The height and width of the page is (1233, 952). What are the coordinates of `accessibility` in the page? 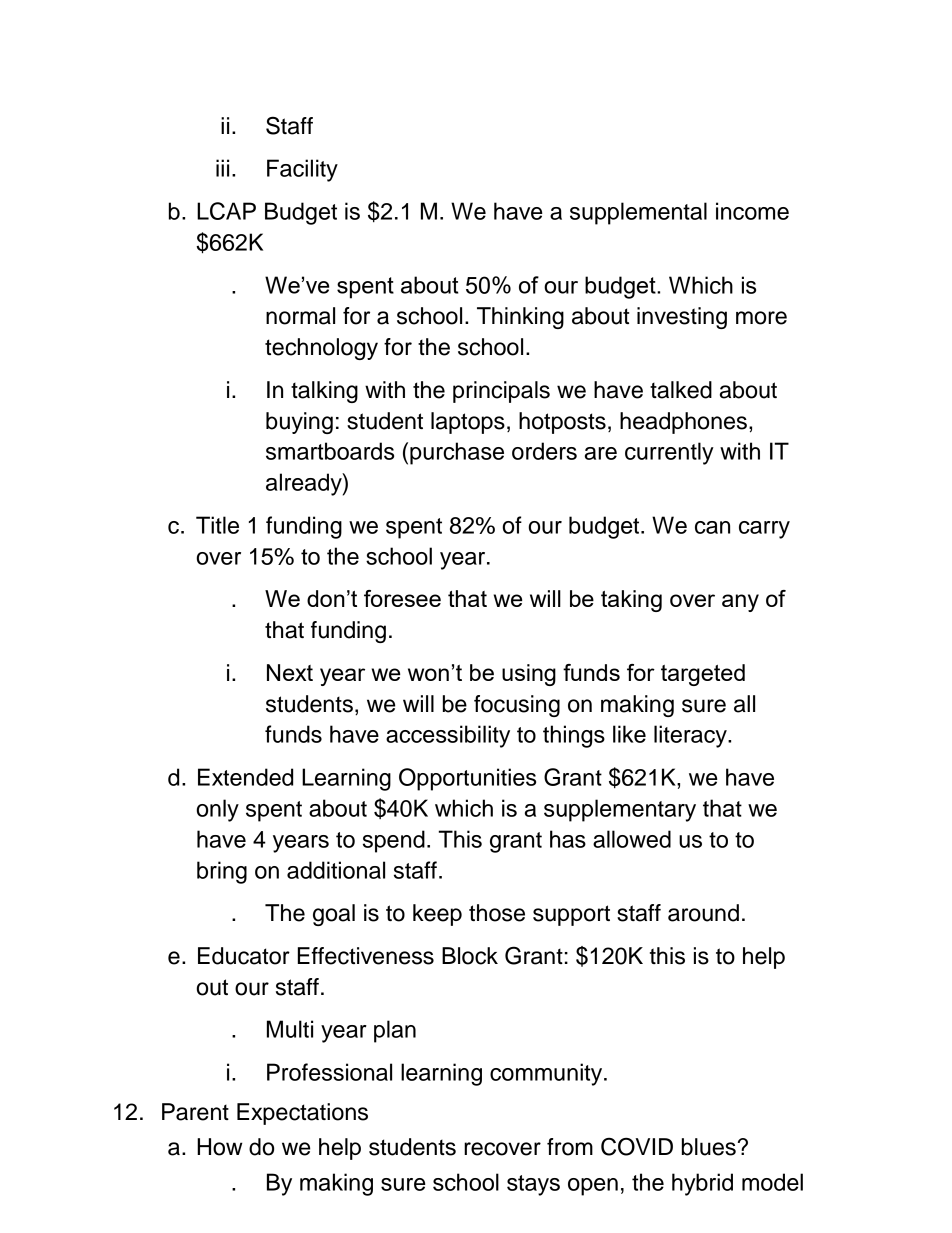 It's located at (448, 736).
